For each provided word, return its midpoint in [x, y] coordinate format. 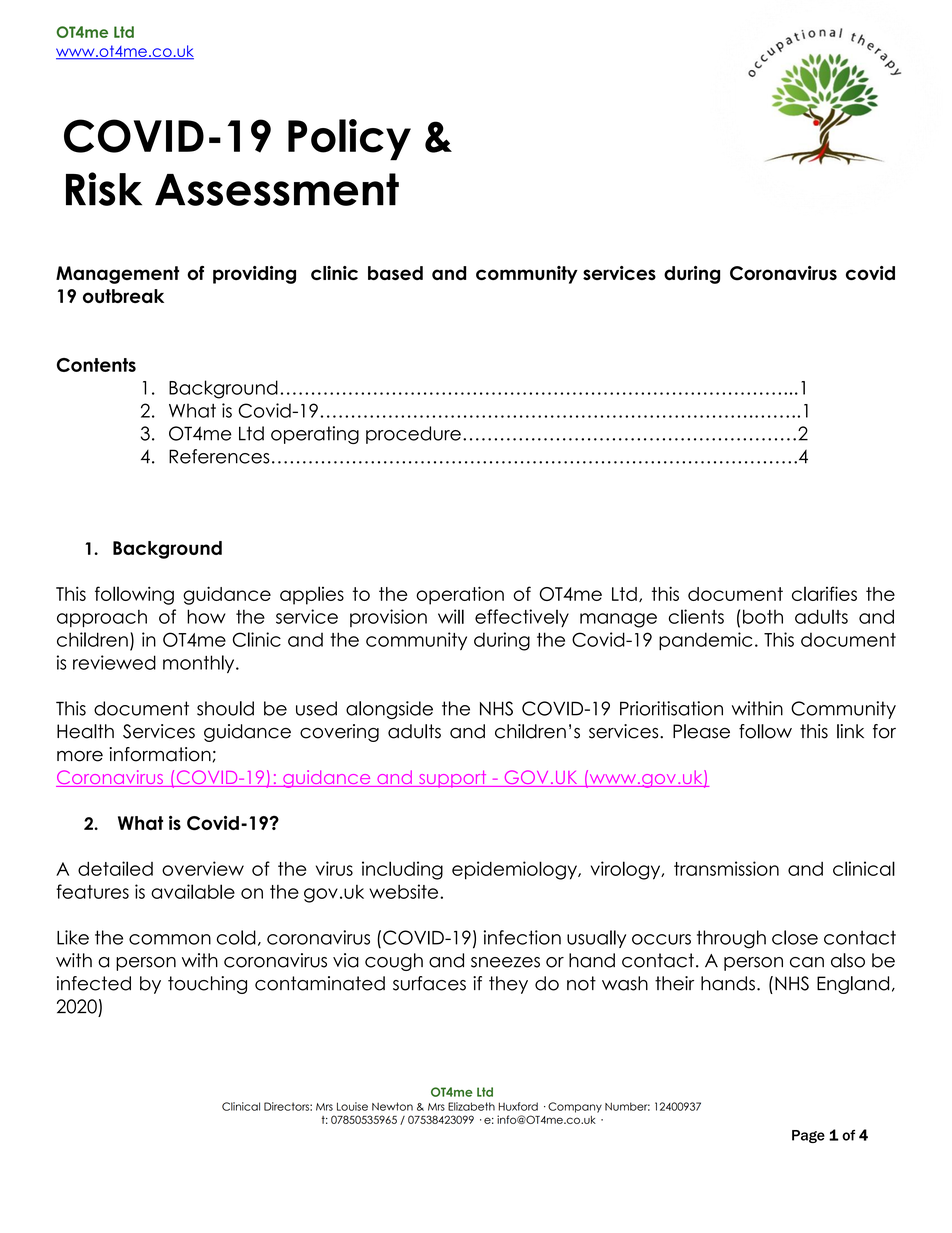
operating [315, 435]
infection [522, 937]
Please [701, 731]
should [225, 708]
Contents [96, 365]
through [731, 939]
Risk [104, 189]
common [170, 939]
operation [460, 595]
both [763, 616]
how [206, 616]
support [453, 779]
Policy [349, 140]
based [395, 273]
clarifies [824, 593]
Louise [352, 1106]
